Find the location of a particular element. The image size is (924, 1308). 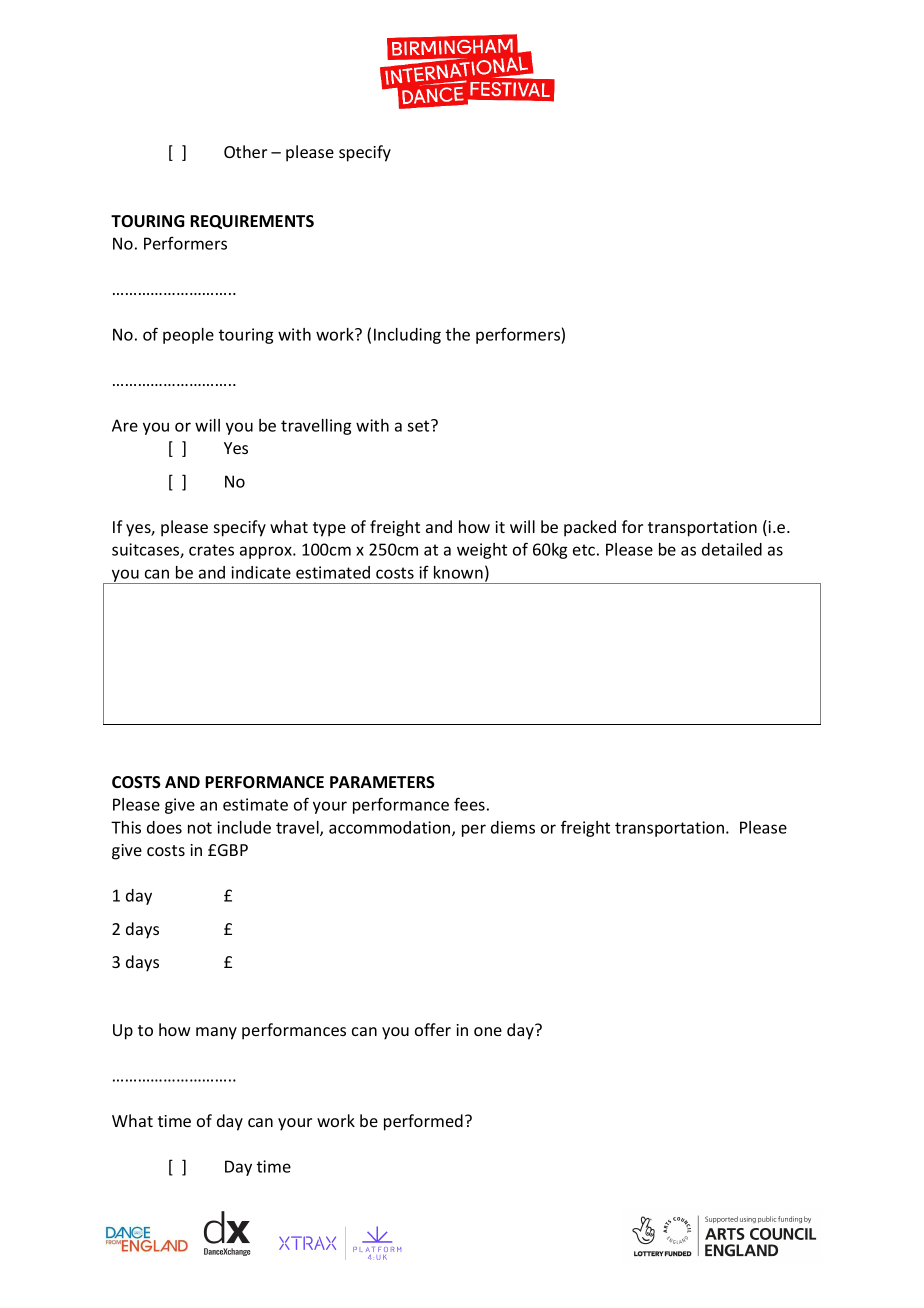

REQUIREMENTS is located at coordinates (252, 222).
